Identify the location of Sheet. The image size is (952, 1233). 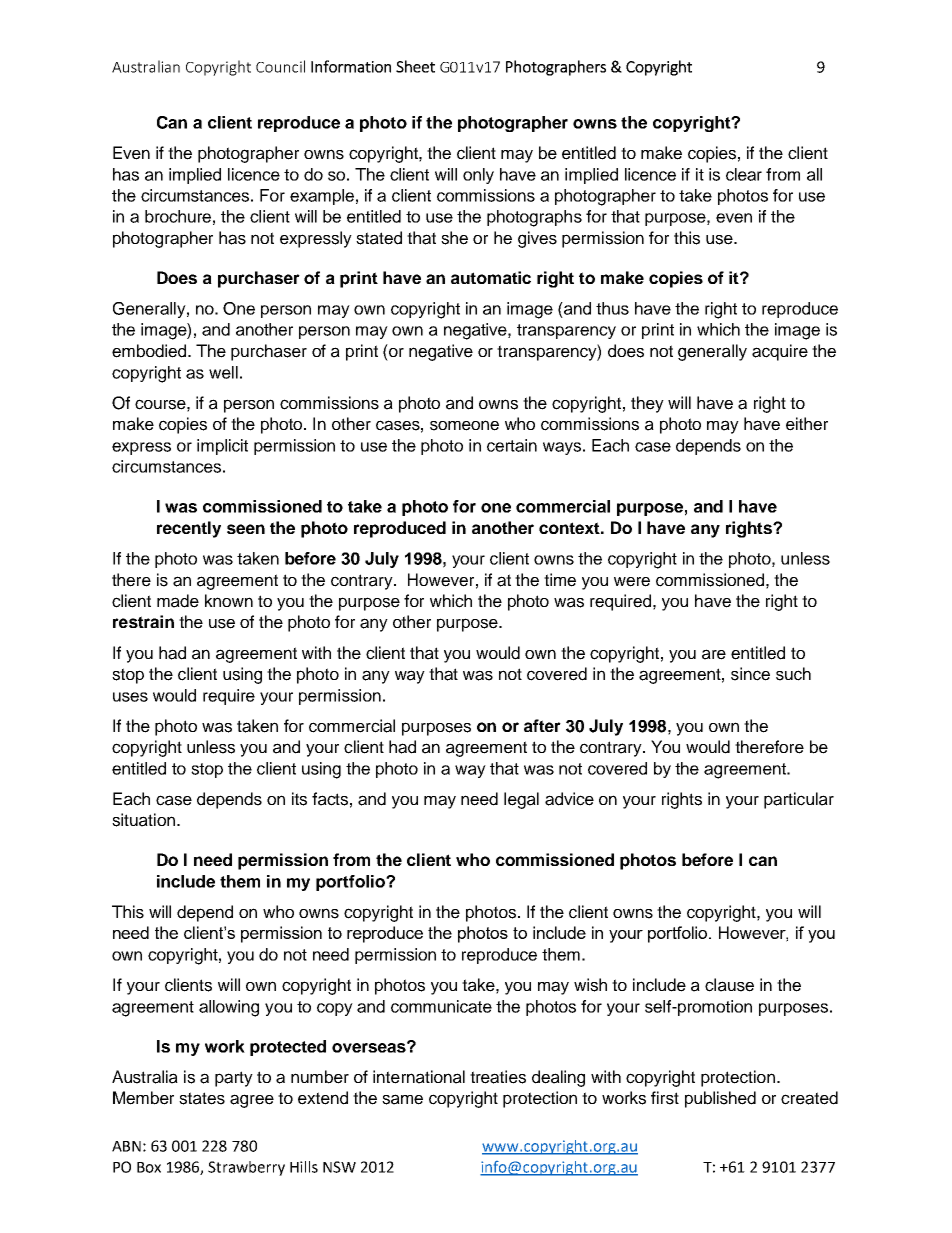
(415, 66).
